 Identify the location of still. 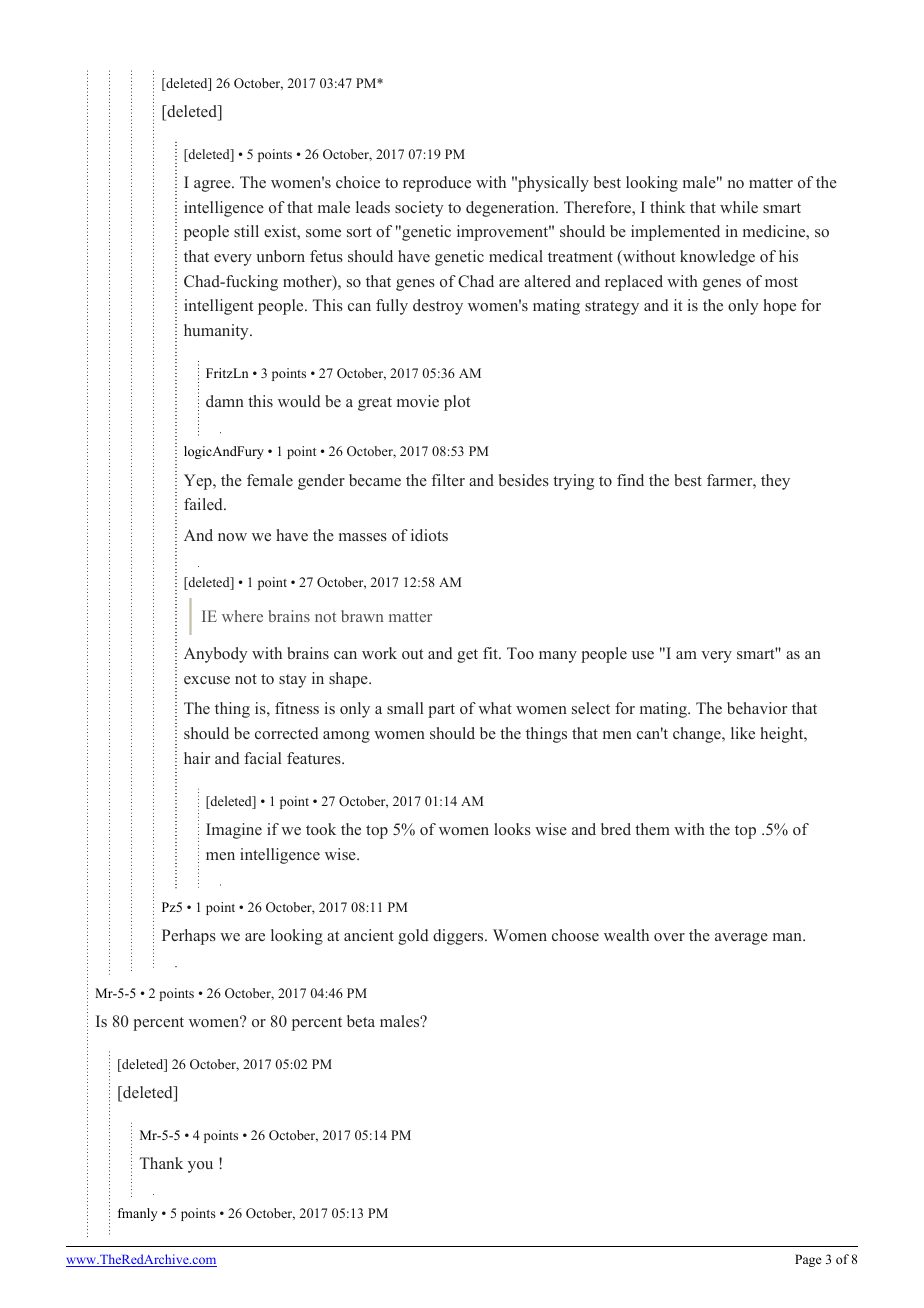
(246, 231).
